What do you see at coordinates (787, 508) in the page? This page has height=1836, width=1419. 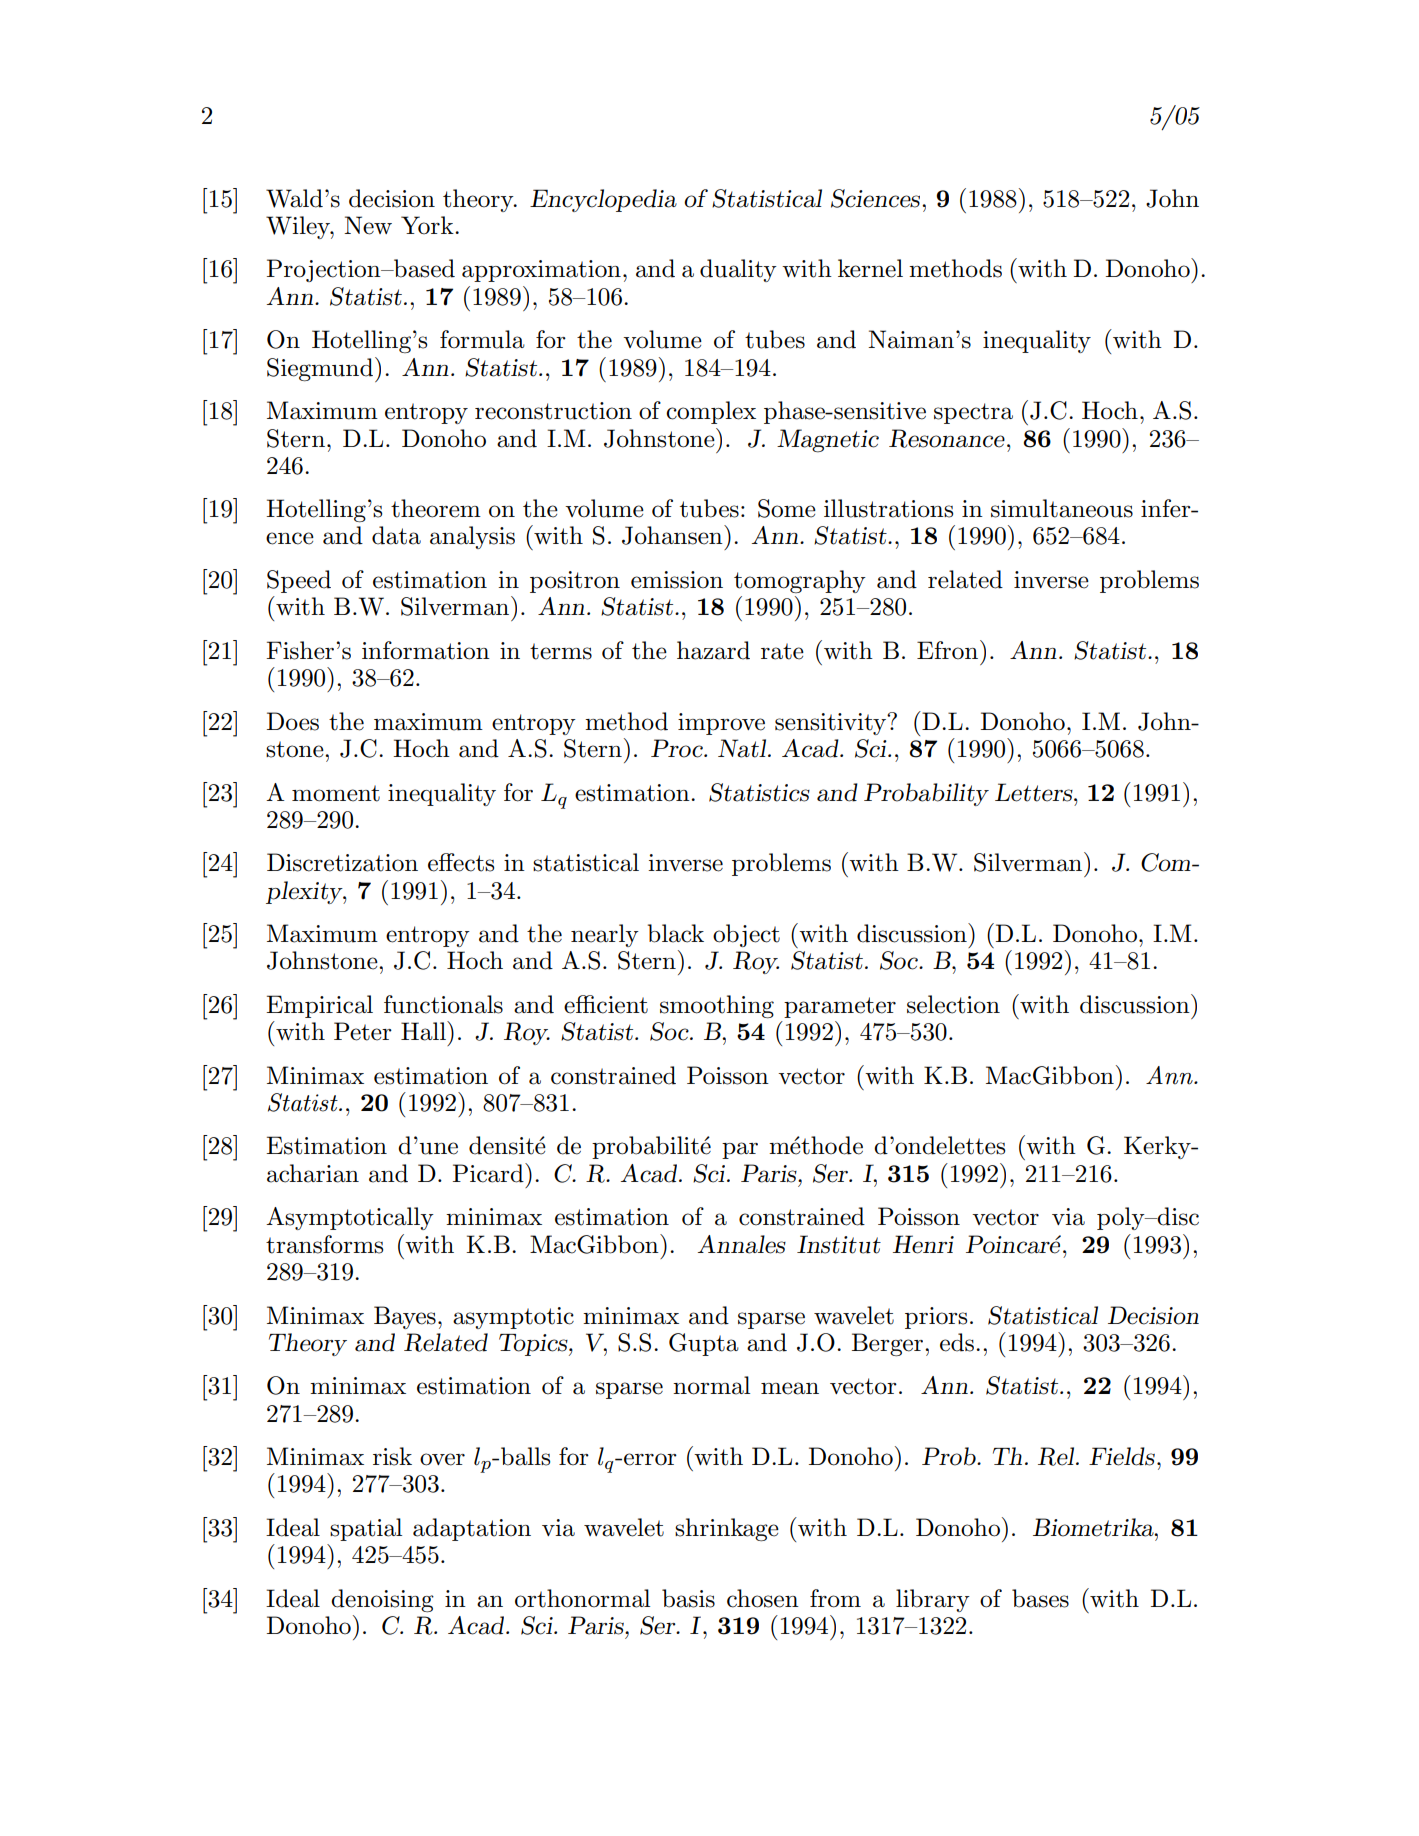 I see `Some` at bounding box center [787, 508].
